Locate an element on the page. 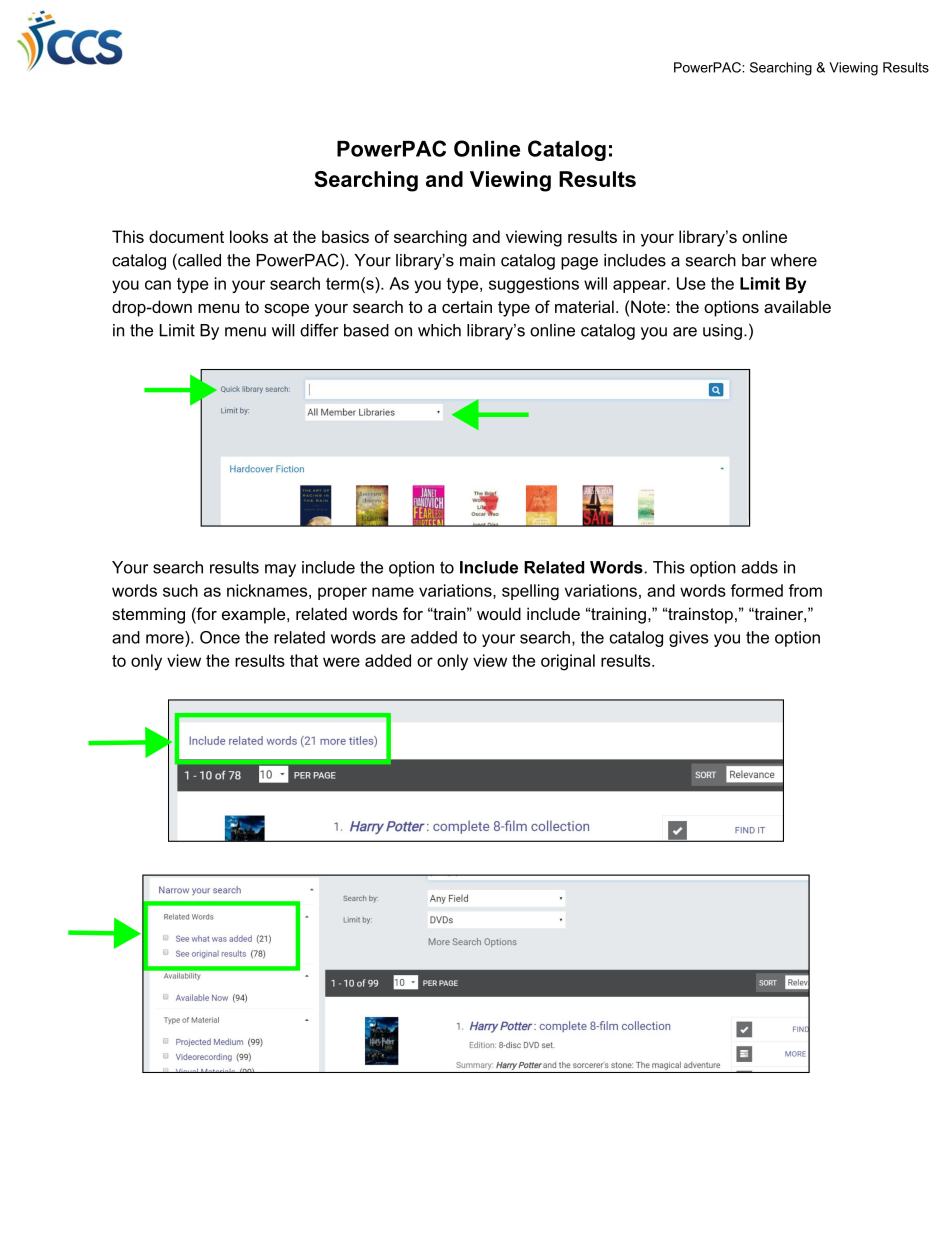 The width and height of the document is (952, 1233). gives is located at coordinates (689, 639).
